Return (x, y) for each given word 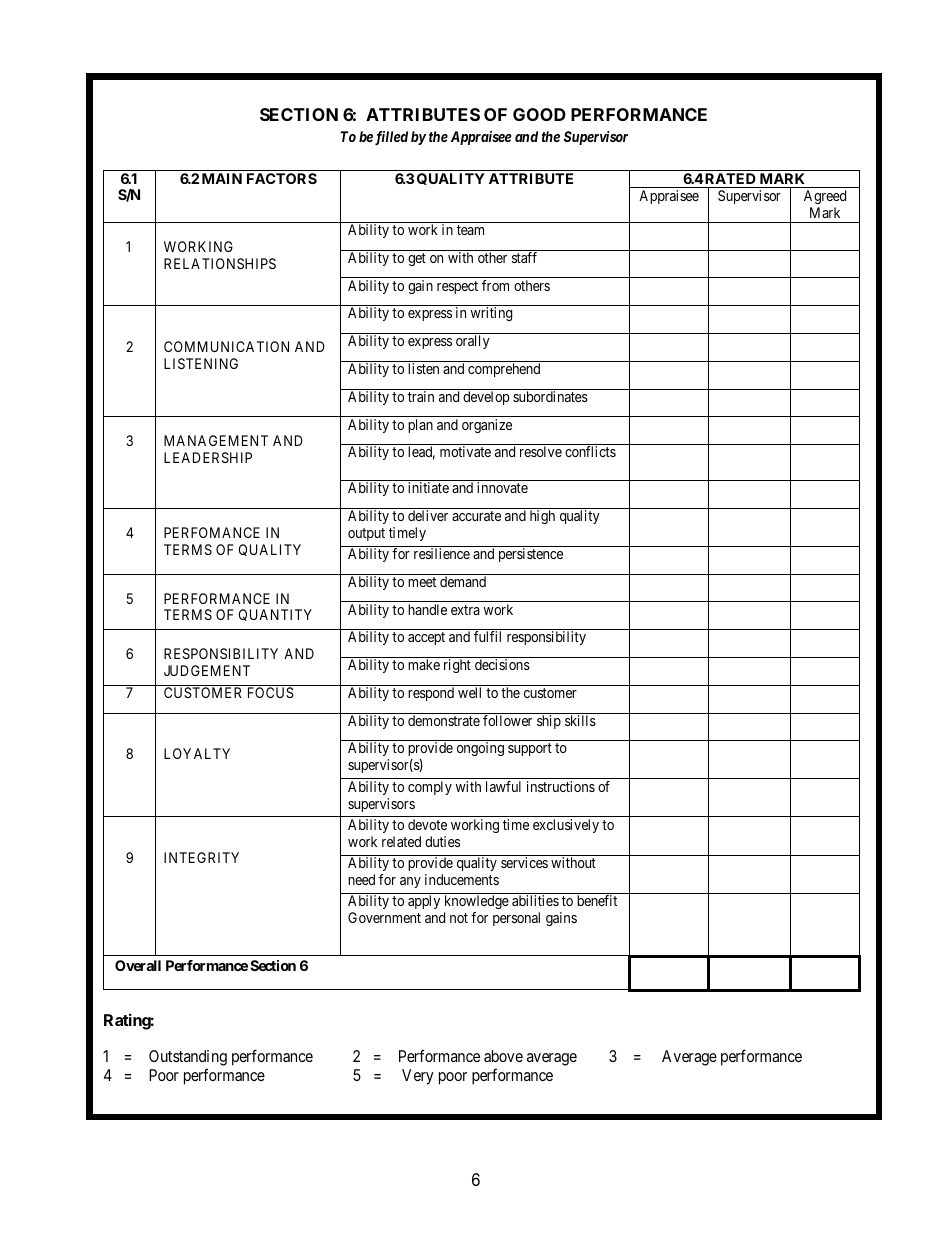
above (503, 1056)
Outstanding (188, 1058)
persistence (531, 555)
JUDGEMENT (207, 670)
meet (422, 582)
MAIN (222, 178)
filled (391, 138)
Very (418, 1077)
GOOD (539, 114)
